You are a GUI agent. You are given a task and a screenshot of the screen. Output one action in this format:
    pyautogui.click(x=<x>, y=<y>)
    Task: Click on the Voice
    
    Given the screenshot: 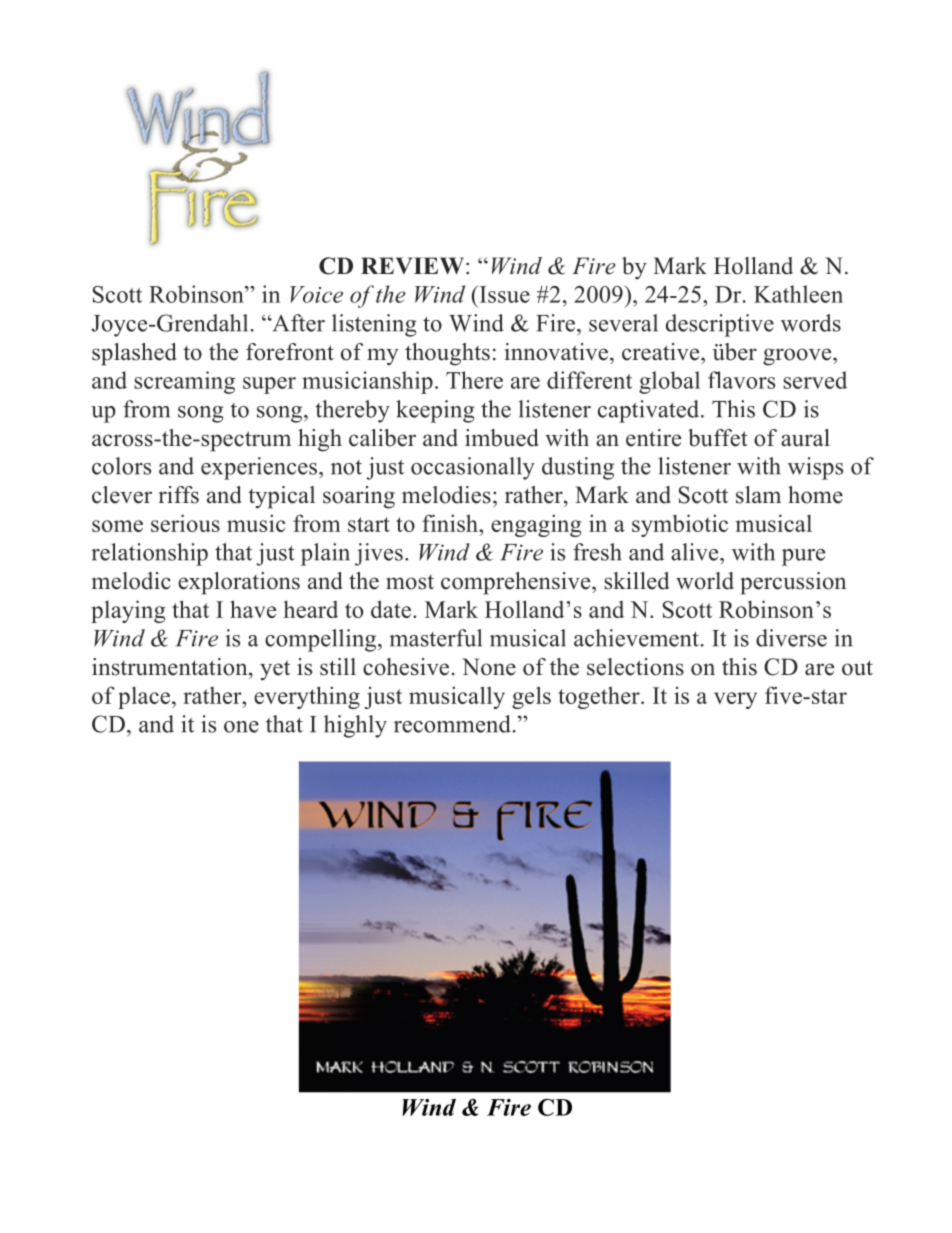 What is the action you would take?
    pyautogui.click(x=316, y=294)
